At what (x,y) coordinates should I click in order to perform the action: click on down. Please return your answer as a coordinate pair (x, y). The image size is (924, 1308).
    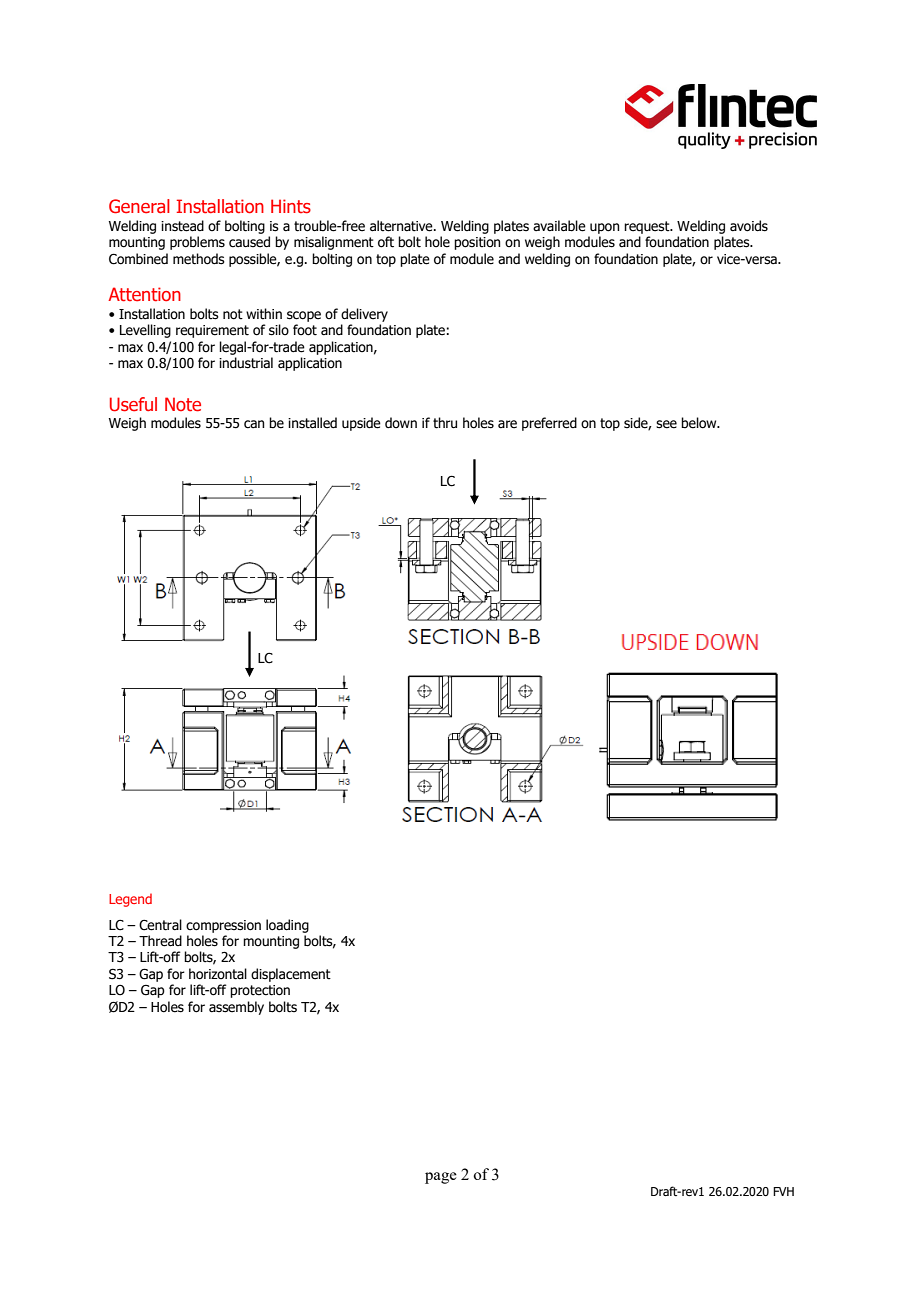
    Looking at the image, I should click on (401, 422).
